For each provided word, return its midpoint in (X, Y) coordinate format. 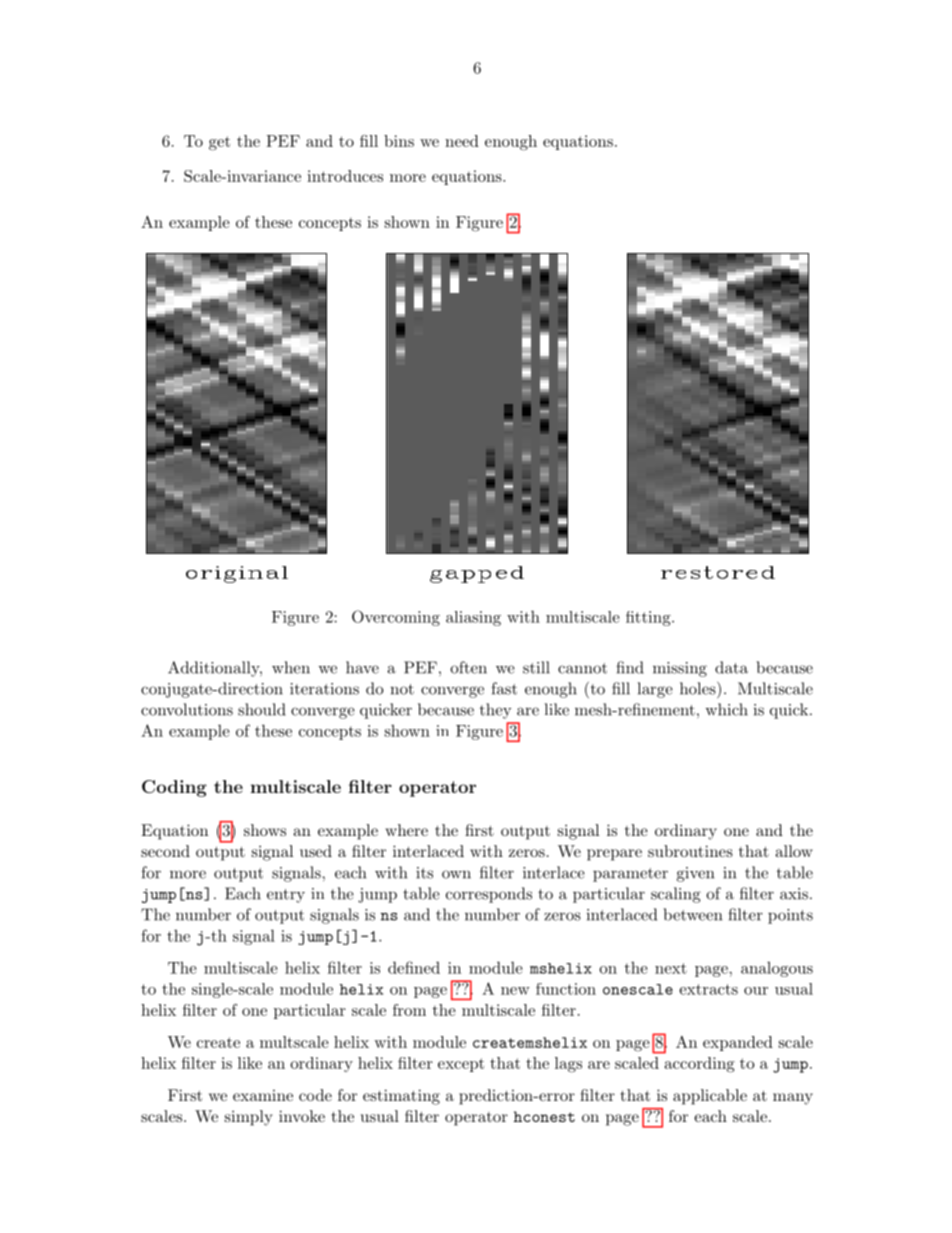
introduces (345, 176)
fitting (648, 618)
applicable (710, 1097)
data (731, 667)
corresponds (489, 895)
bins (399, 141)
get (219, 143)
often (468, 667)
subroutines (690, 851)
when (291, 667)
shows (265, 830)
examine (263, 1095)
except (461, 1065)
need (462, 141)
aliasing (473, 618)
